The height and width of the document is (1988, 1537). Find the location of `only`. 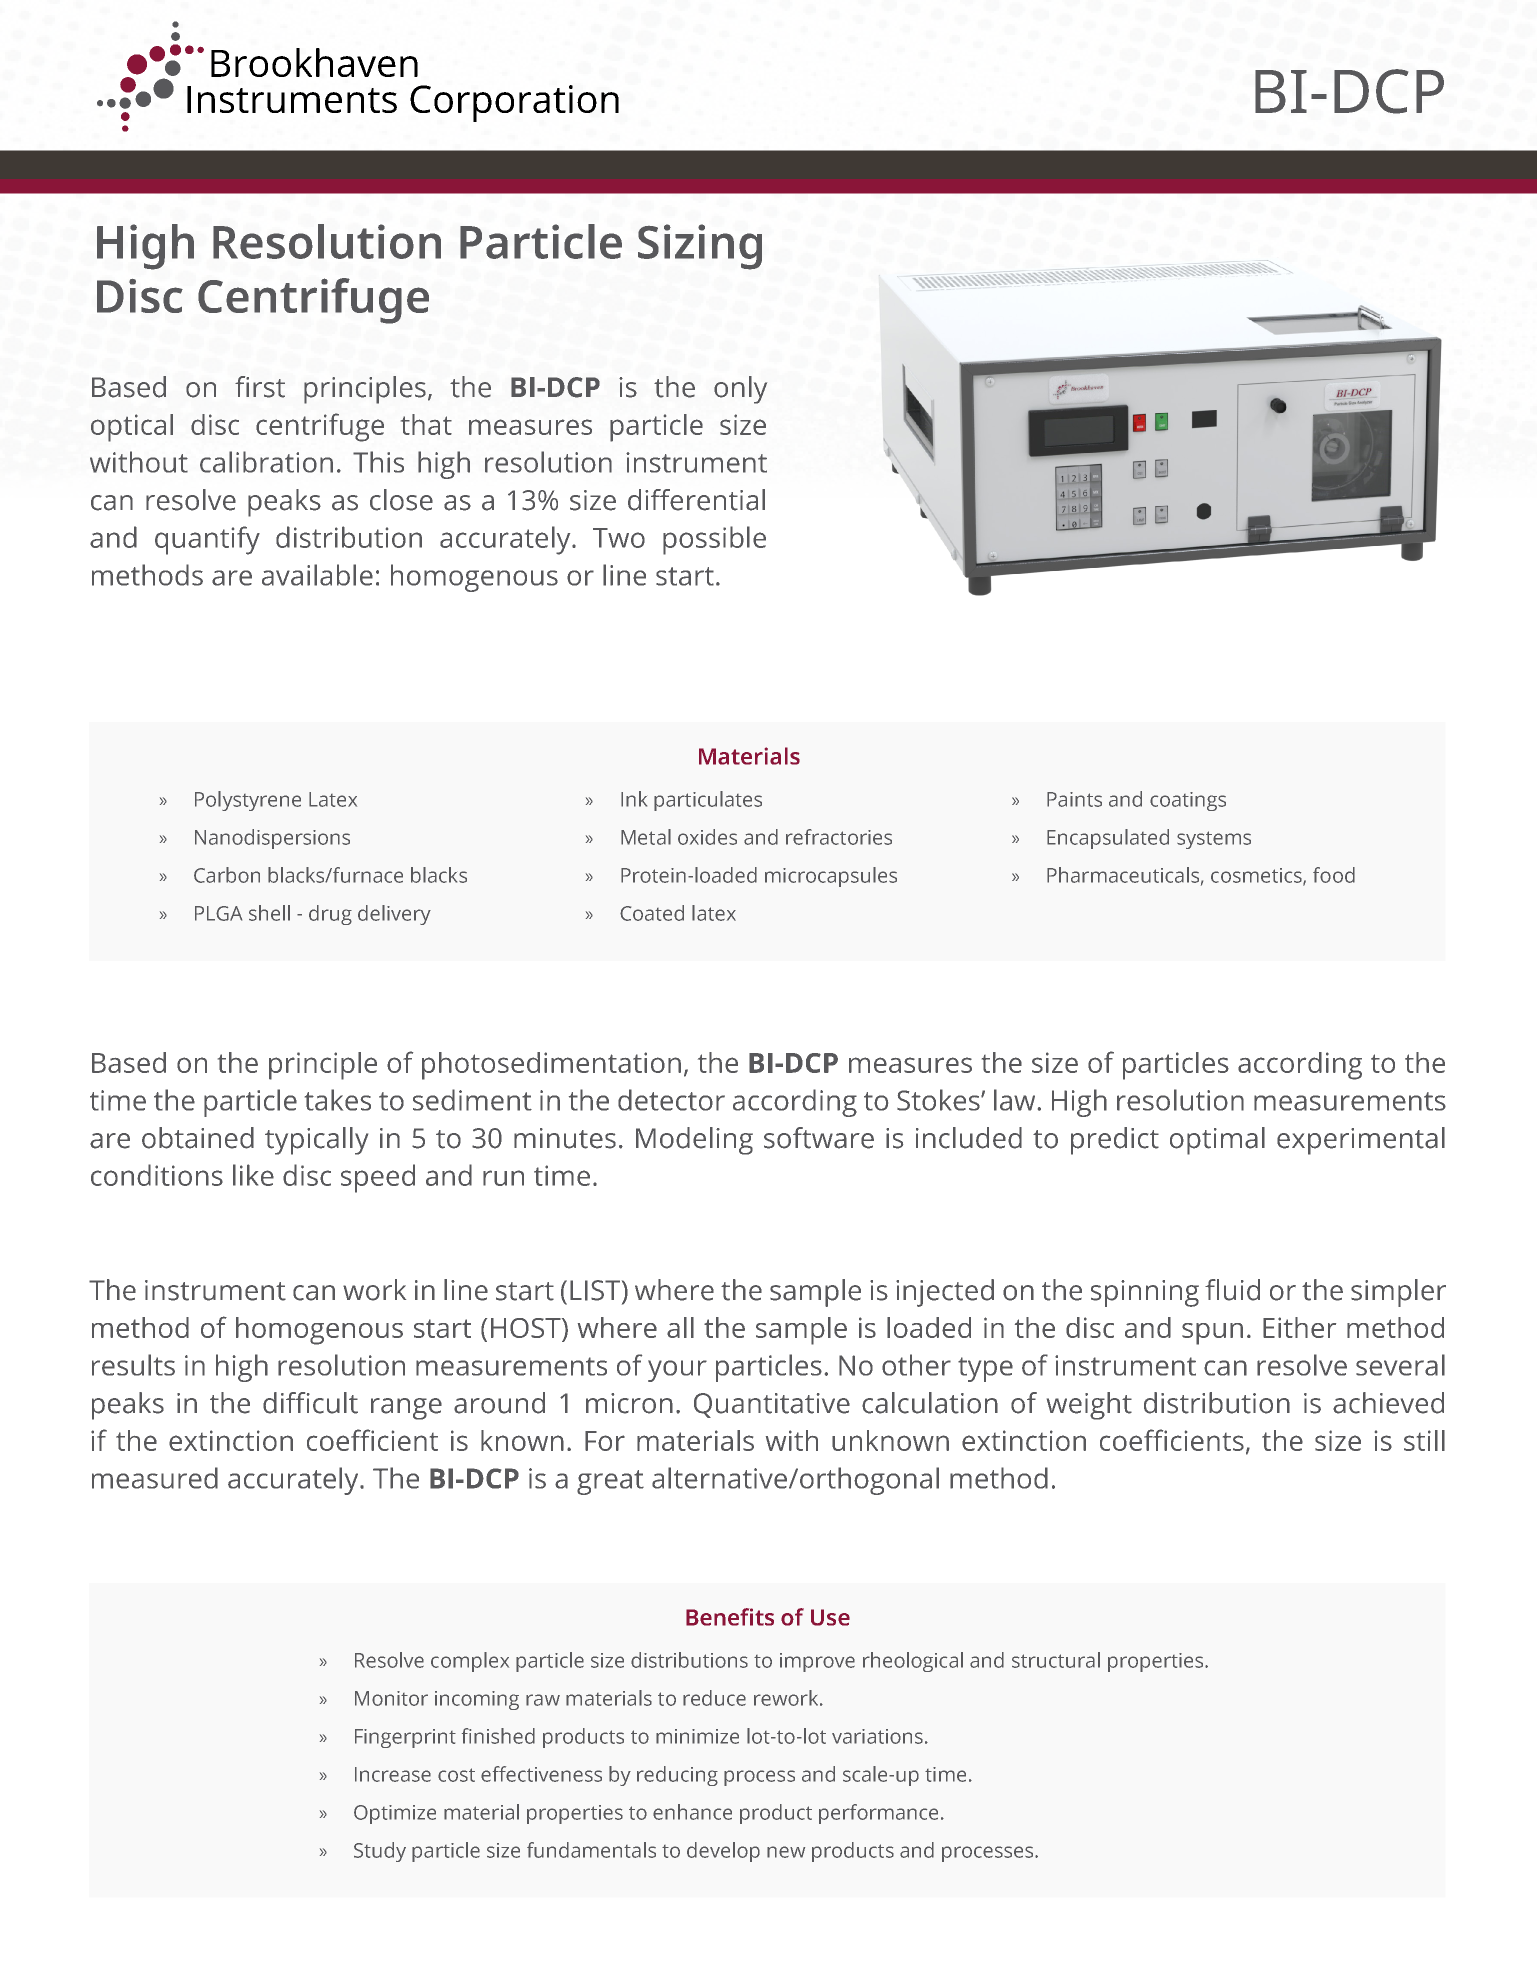

only is located at coordinates (740, 390).
